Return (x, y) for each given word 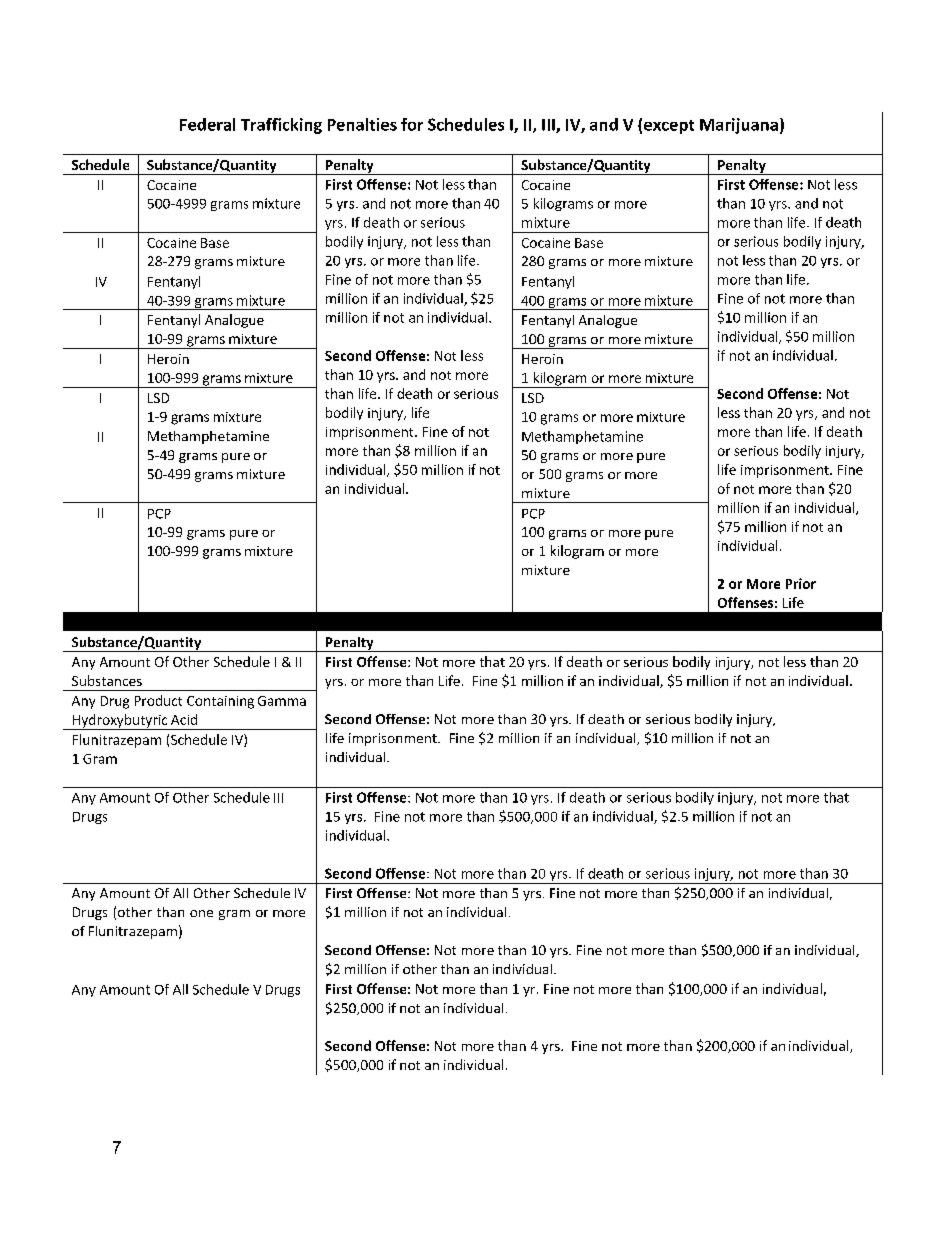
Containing (220, 702)
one (201, 913)
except (669, 127)
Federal (207, 124)
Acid (184, 719)
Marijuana (739, 126)
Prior (801, 583)
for (412, 124)
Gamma (282, 701)
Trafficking (281, 126)
